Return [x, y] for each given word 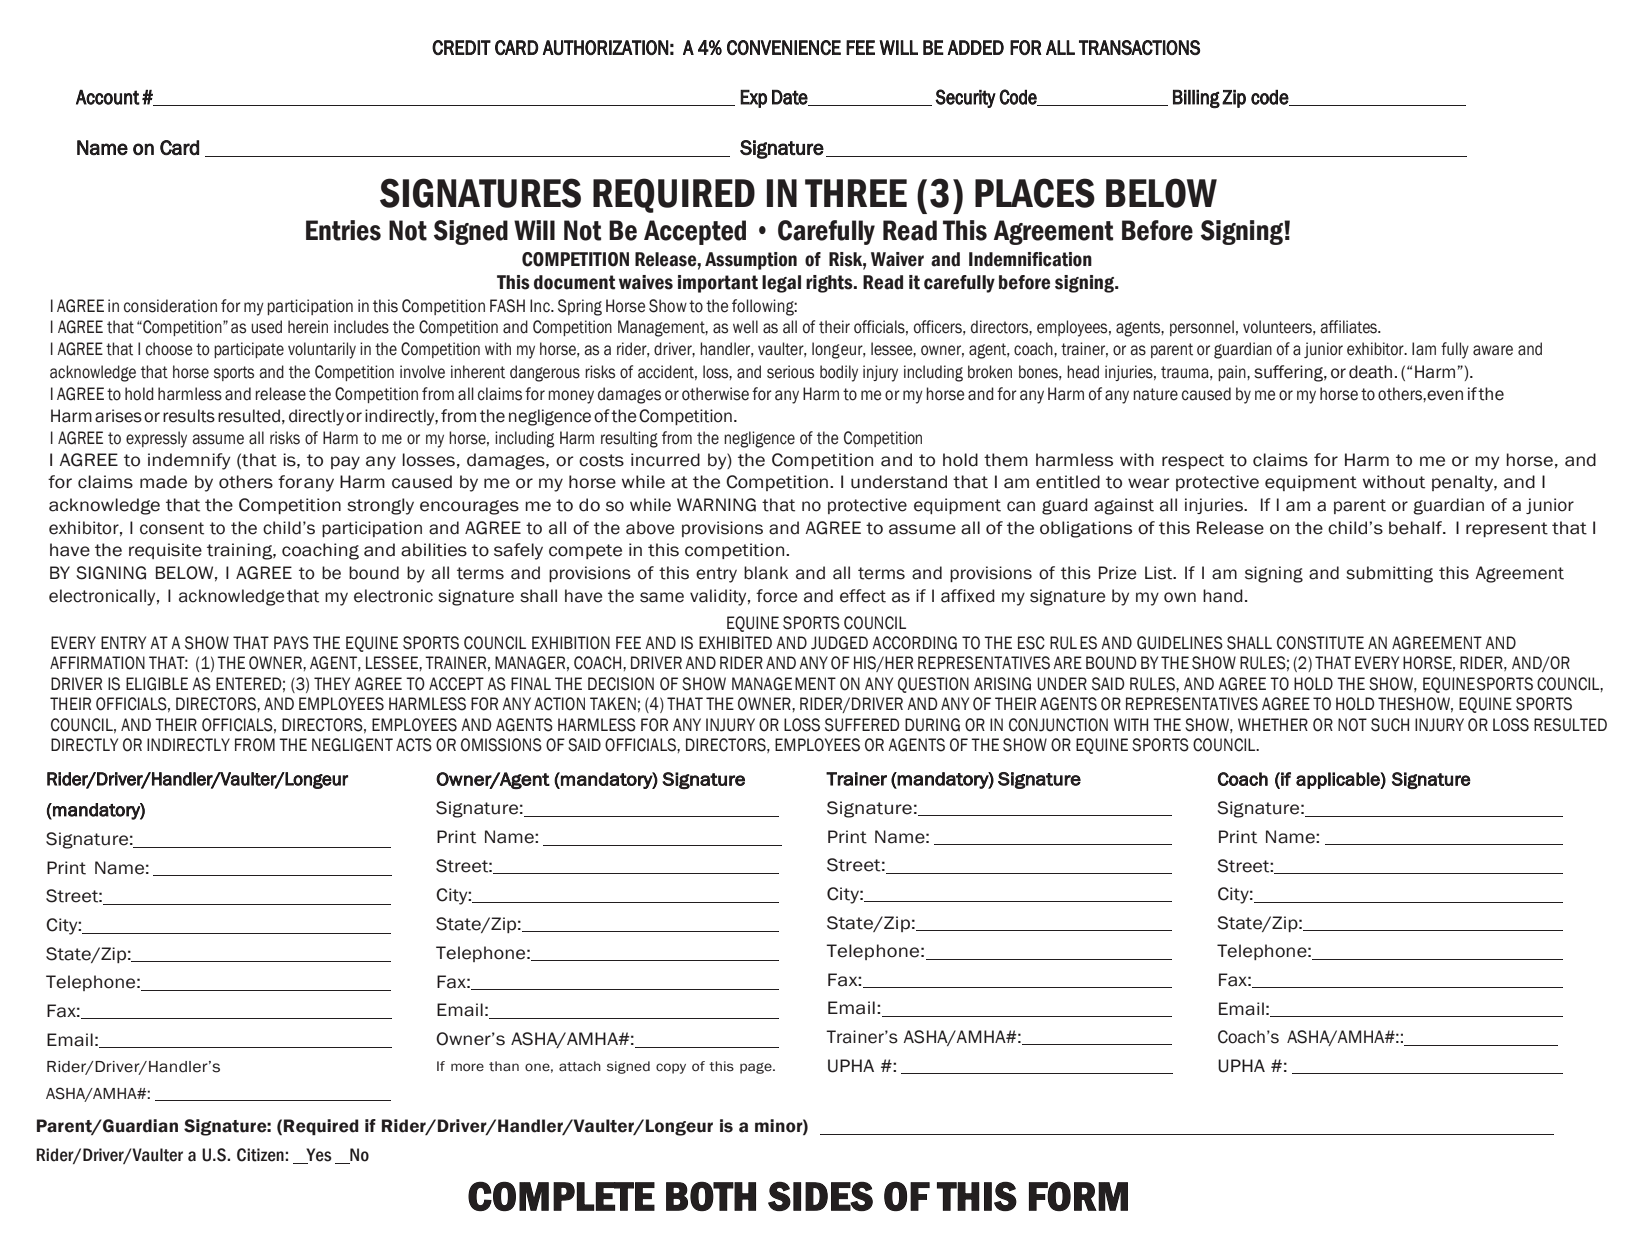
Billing [1196, 99]
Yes [318, 1156]
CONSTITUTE [1320, 643]
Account [108, 97]
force [776, 596]
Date [791, 98]
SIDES [820, 1196]
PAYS [291, 643]
